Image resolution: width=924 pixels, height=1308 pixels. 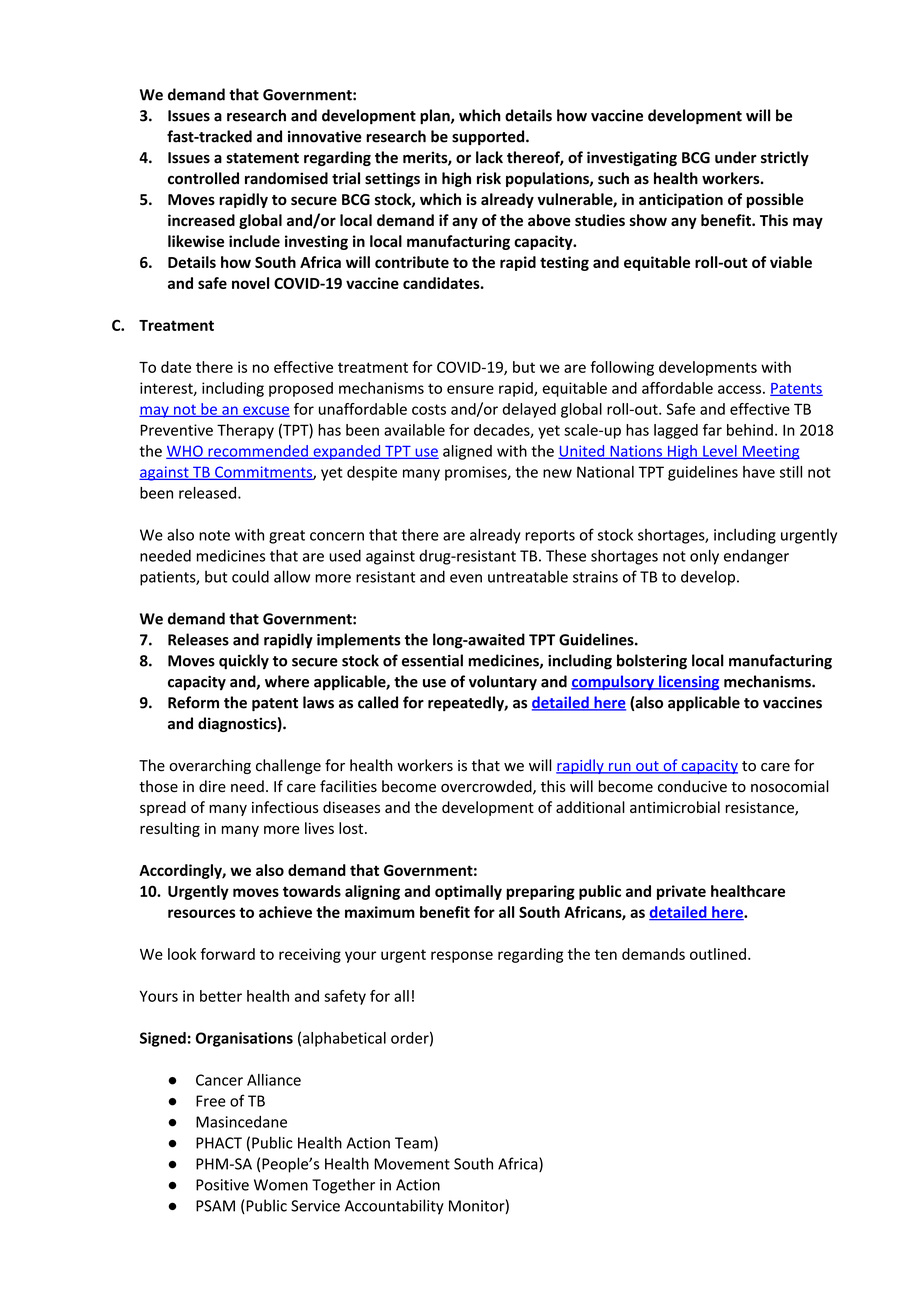 I want to click on quickly, so click(x=244, y=662).
